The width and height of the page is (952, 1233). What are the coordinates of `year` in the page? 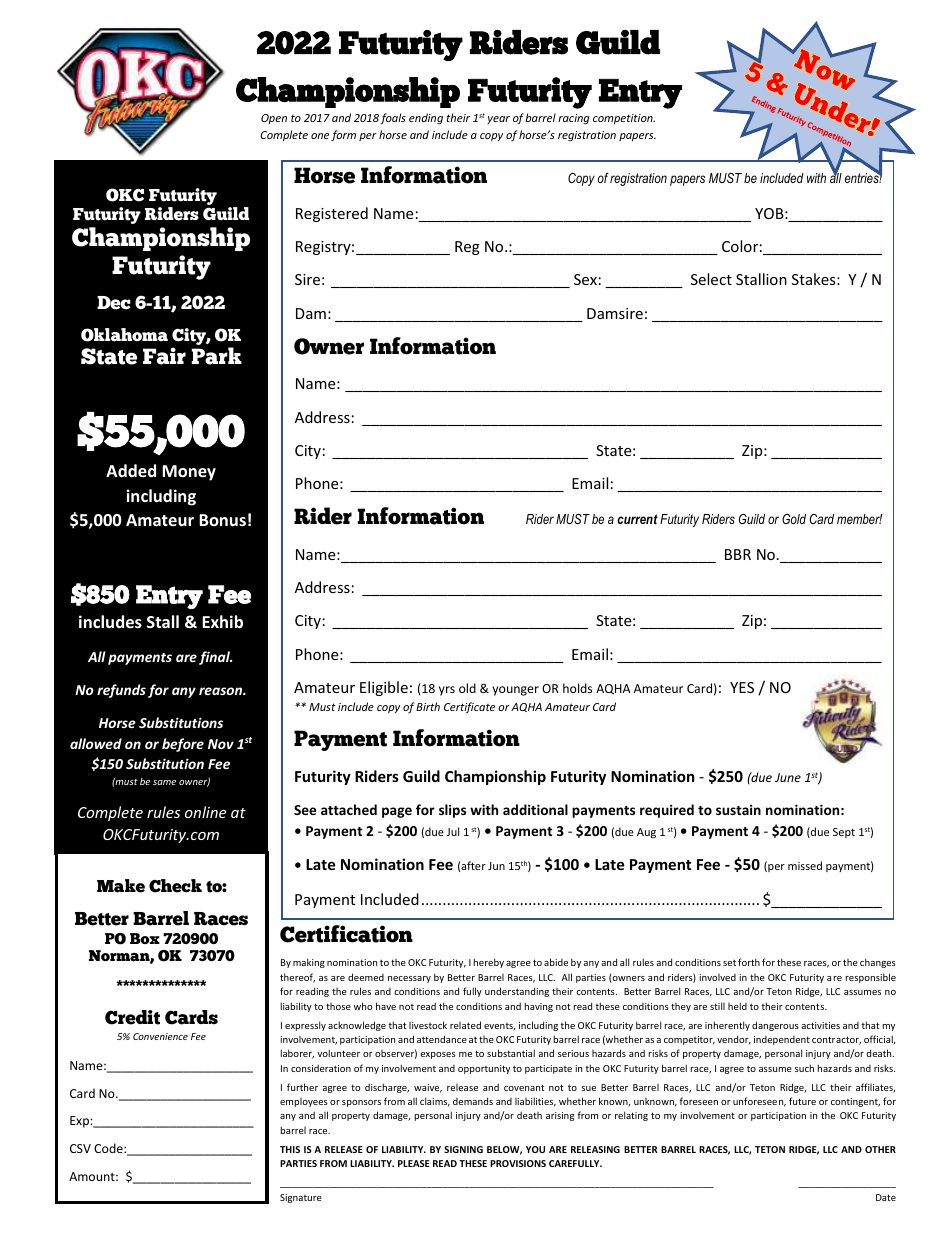 It's located at (498, 120).
